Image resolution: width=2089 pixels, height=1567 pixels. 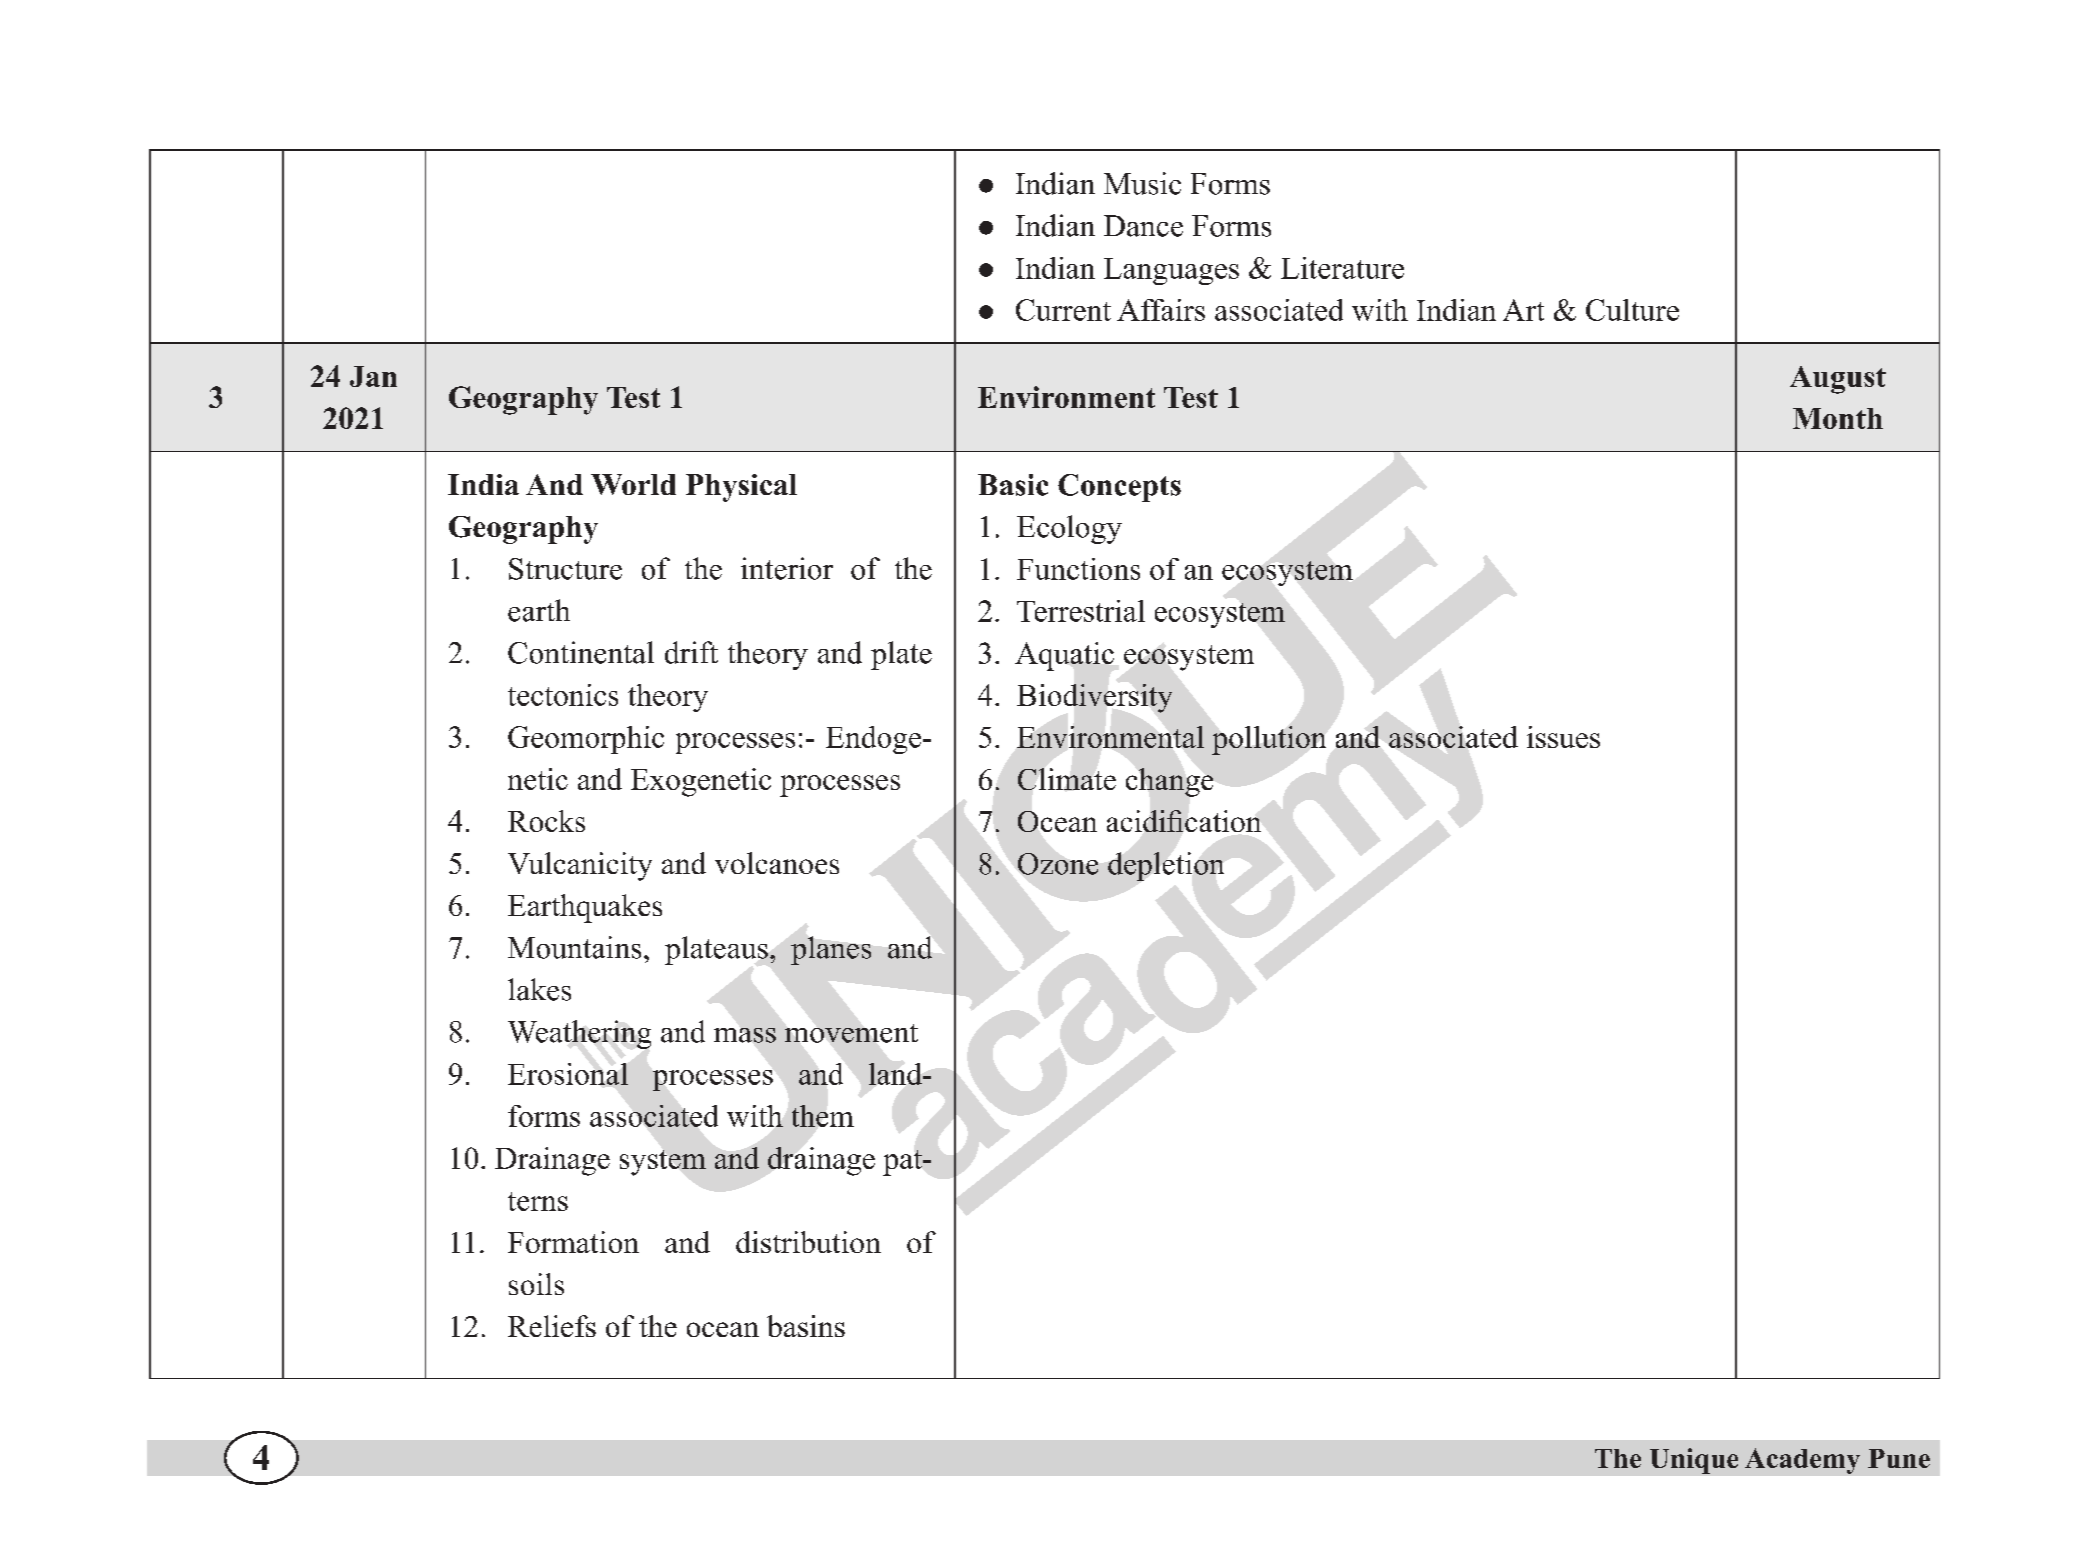 What do you see at coordinates (1081, 611) in the document?
I see `Terrestrial` at bounding box center [1081, 611].
